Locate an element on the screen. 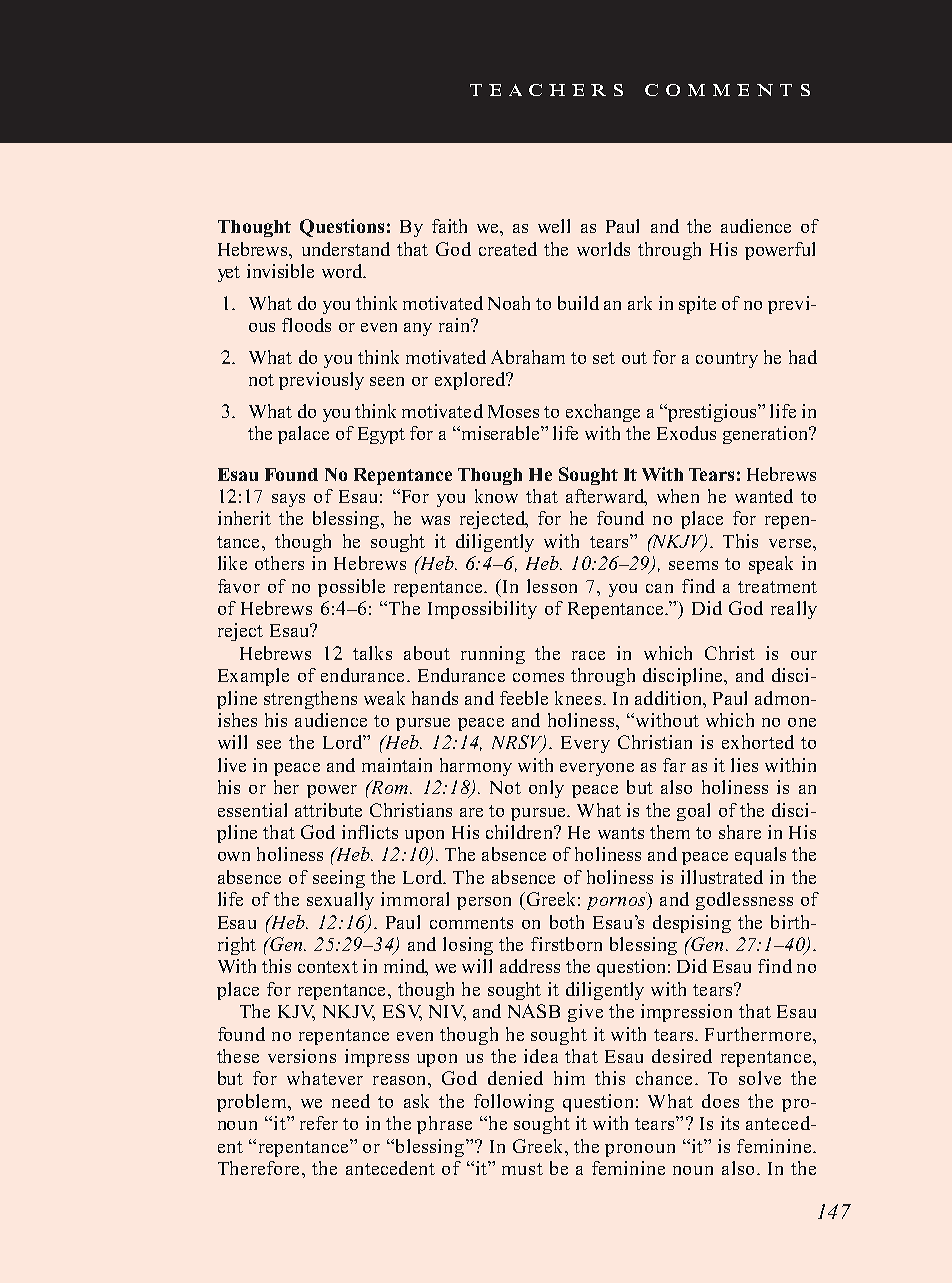 The image size is (952, 1283). must is located at coordinates (522, 1169).
